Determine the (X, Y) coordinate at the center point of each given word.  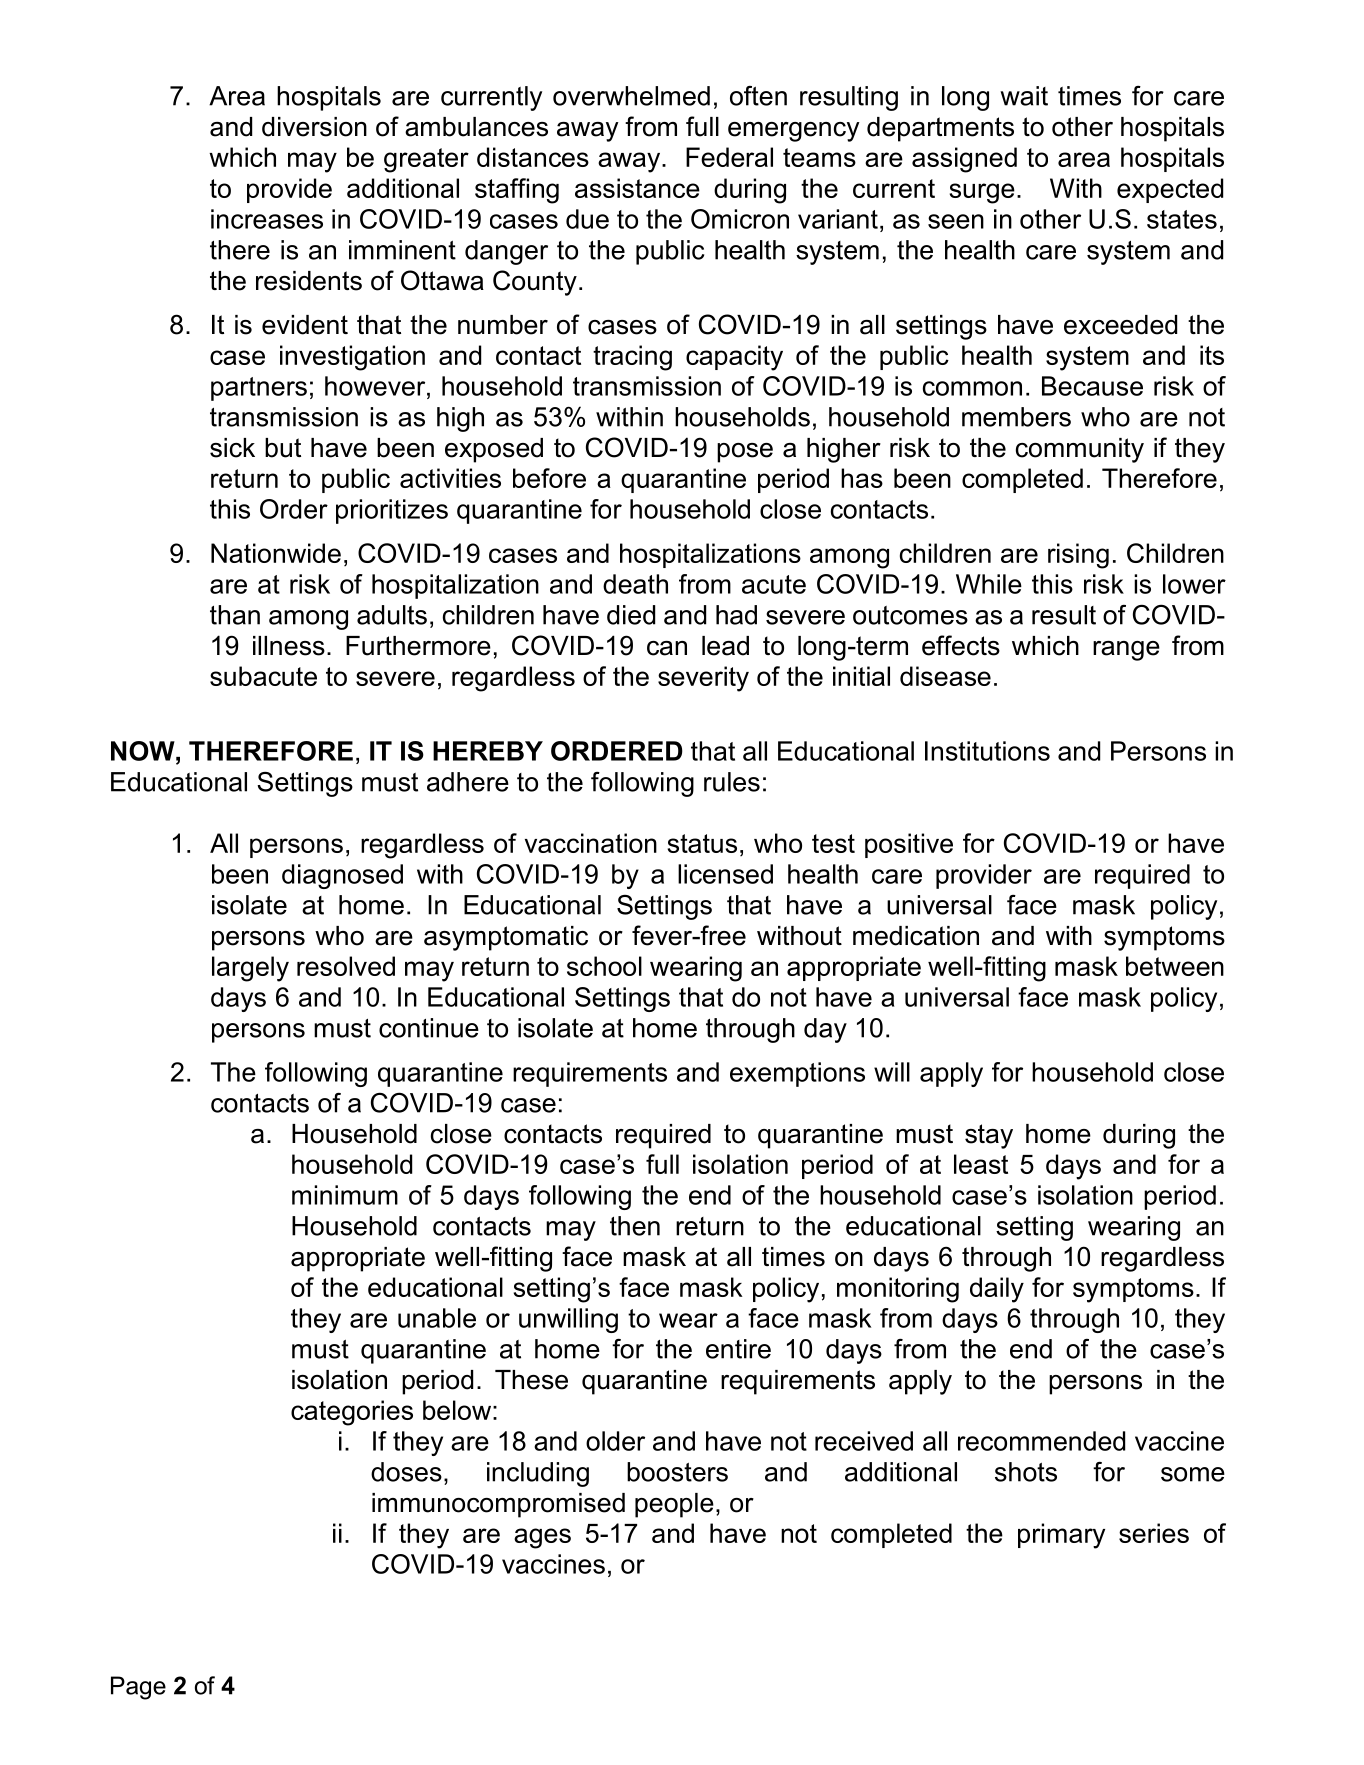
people (674, 1505)
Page (138, 1688)
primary (1061, 1536)
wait (1024, 96)
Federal (729, 157)
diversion (314, 127)
